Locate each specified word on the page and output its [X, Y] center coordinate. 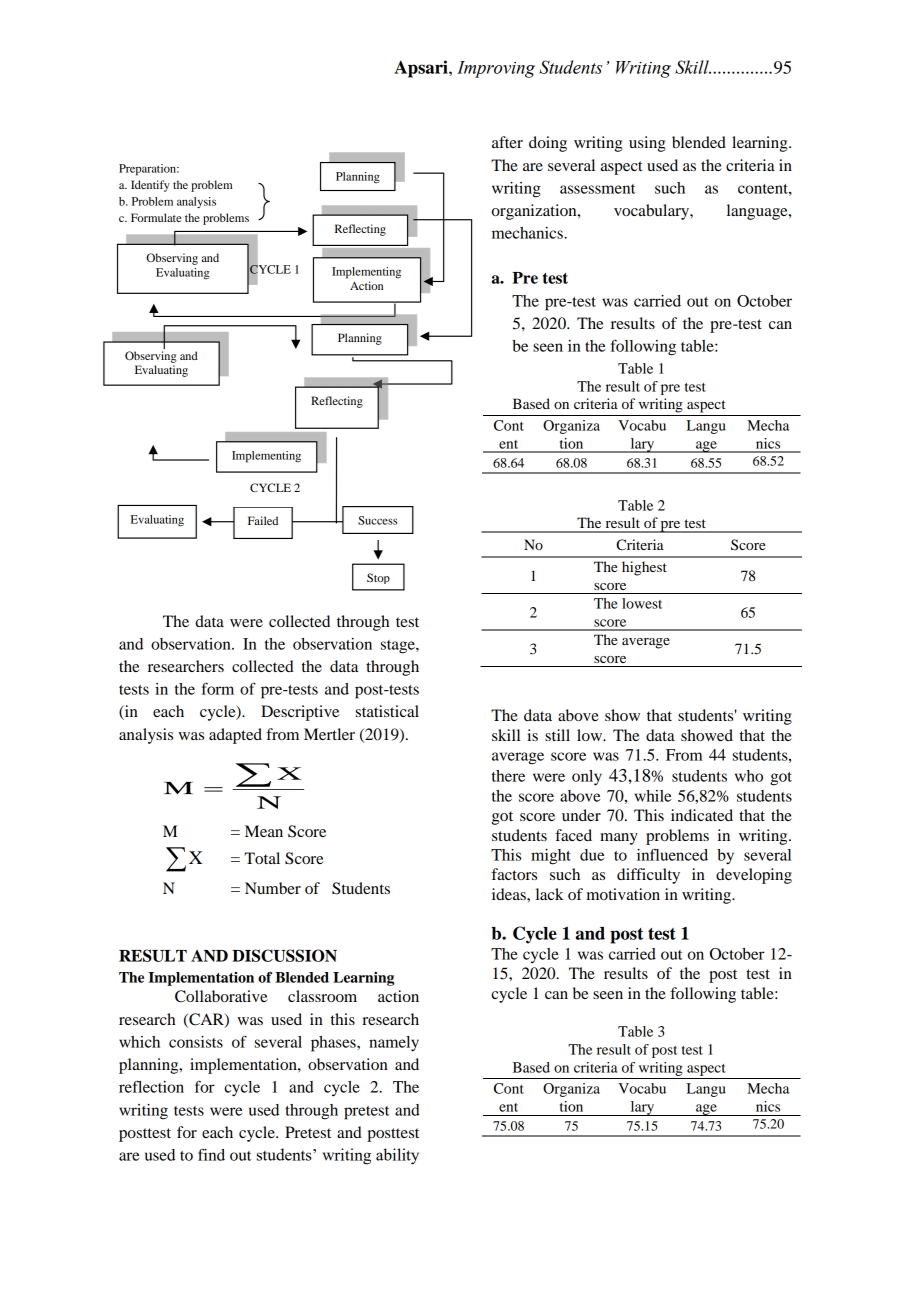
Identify [150, 186]
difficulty [648, 876]
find [211, 1154]
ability [397, 1156]
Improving [496, 69]
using [647, 144]
